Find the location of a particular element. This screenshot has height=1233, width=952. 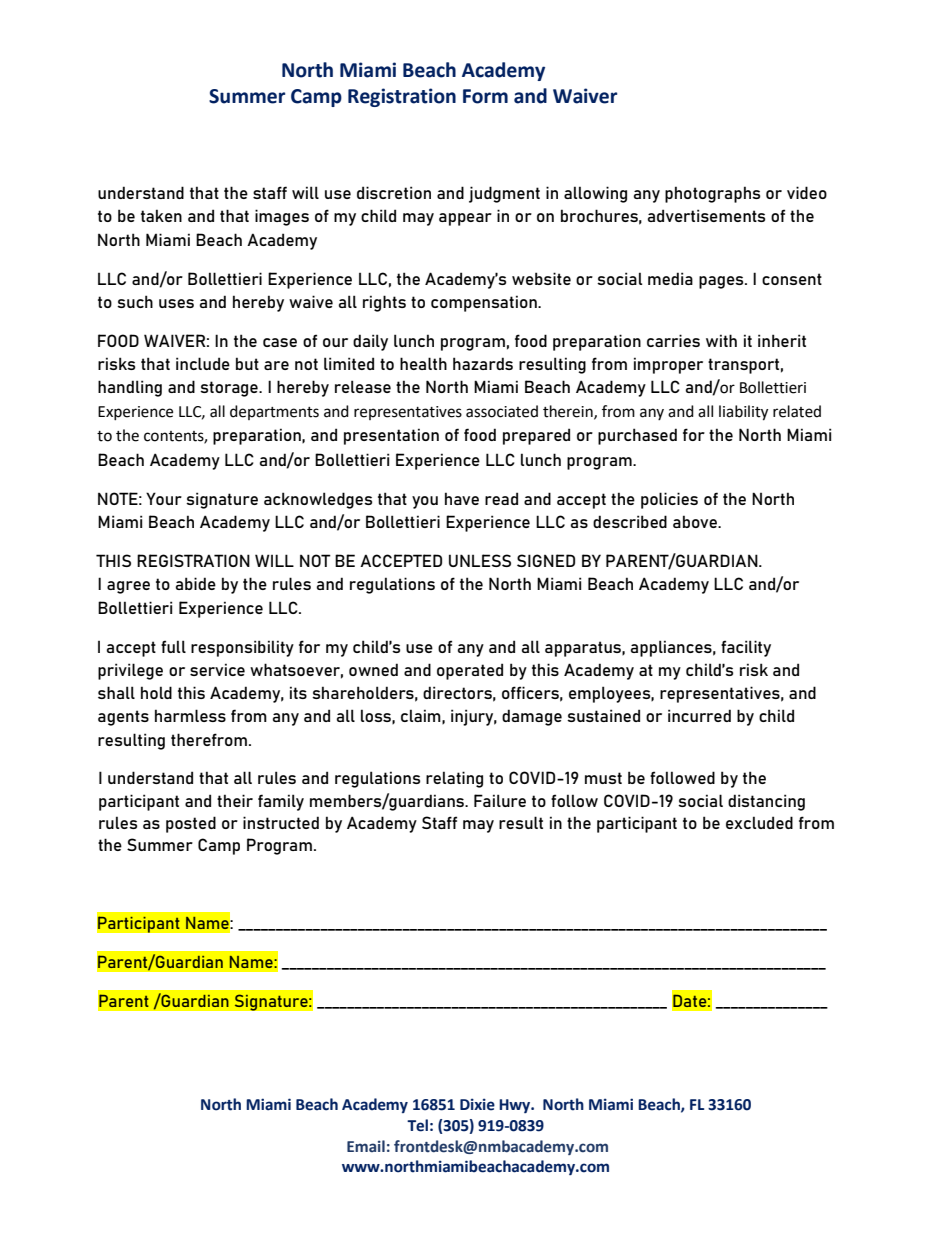

facility is located at coordinates (746, 648).
